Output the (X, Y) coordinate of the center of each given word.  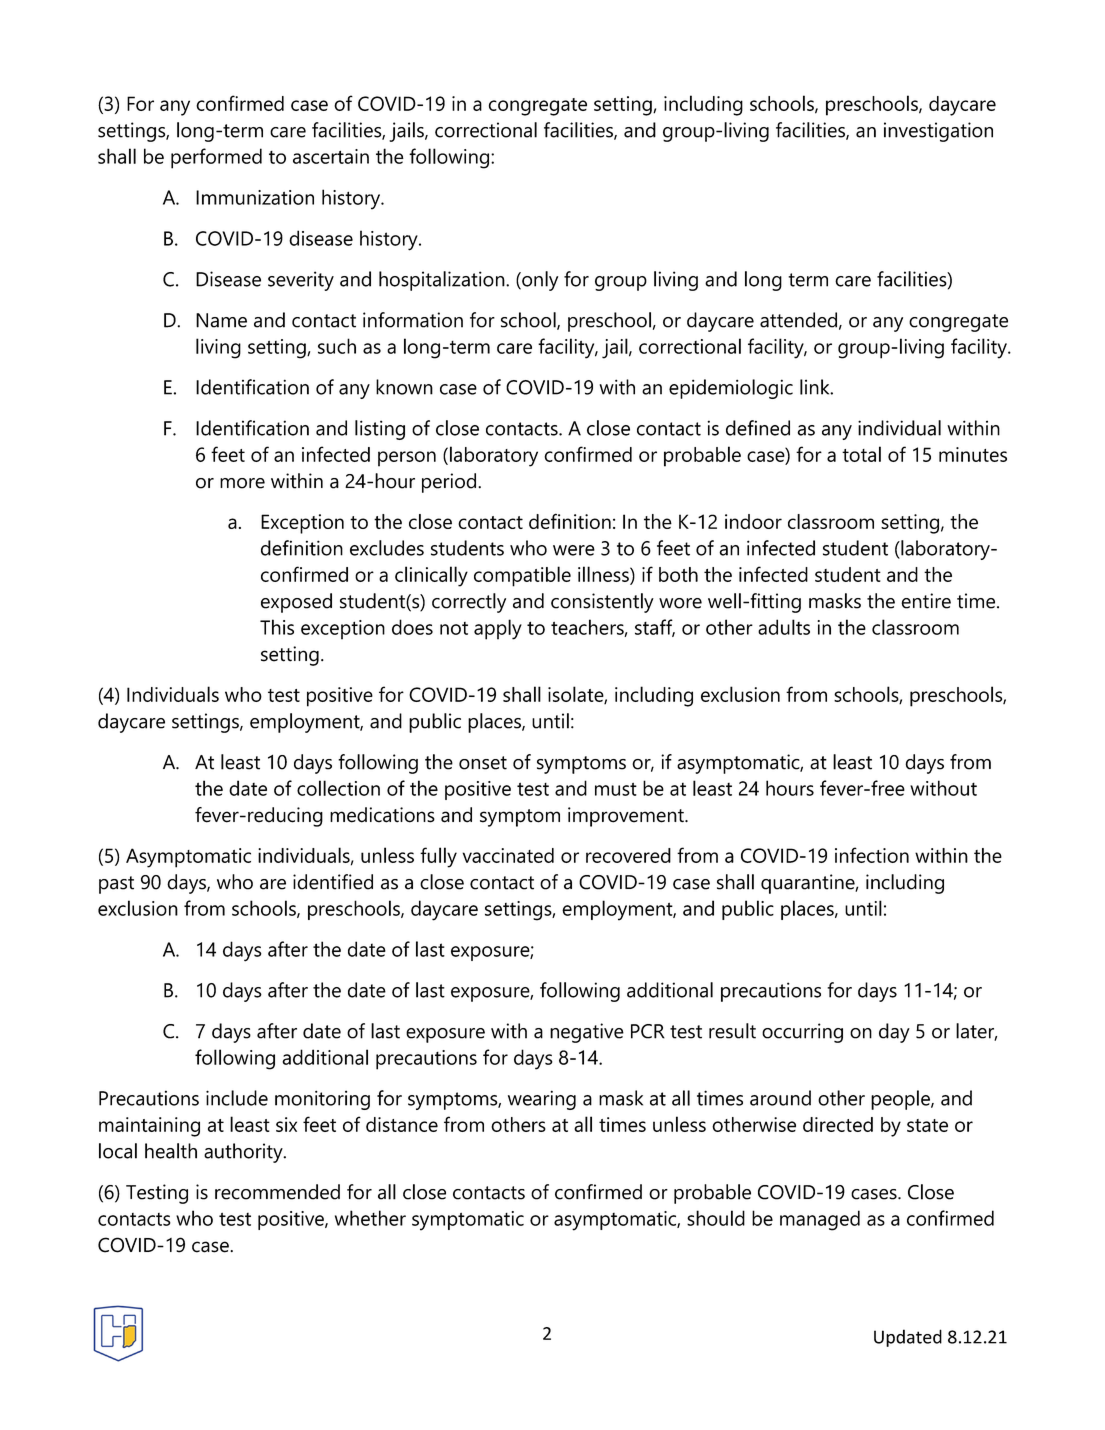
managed (820, 1220)
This (277, 627)
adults (784, 627)
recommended (277, 1192)
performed (216, 158)
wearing (542, 1100)
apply (498, 629)
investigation (938, 132)
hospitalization (443, 281)
